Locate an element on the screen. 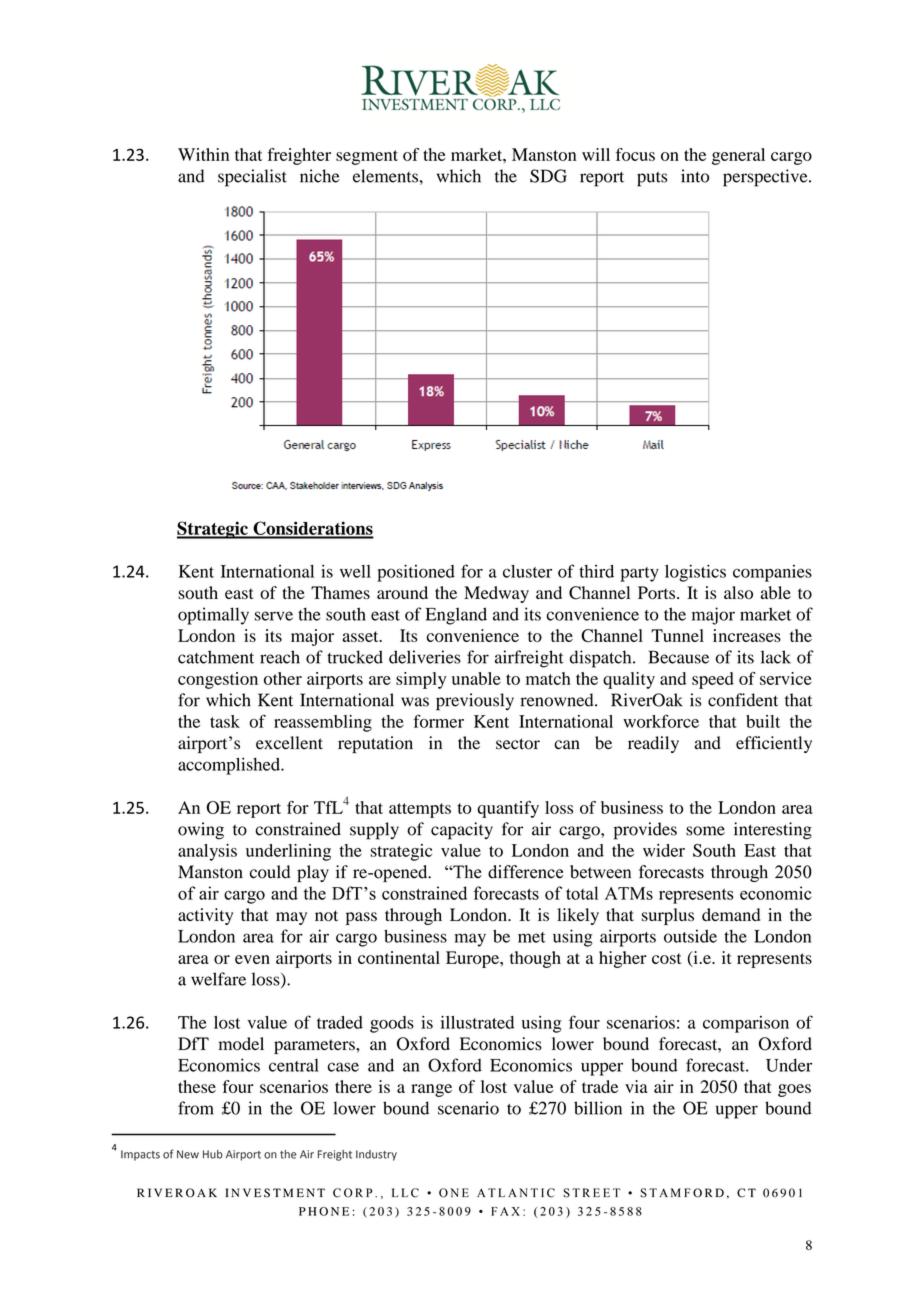 This screenshot has height=1308, width=924. positioned is located at coordinates (416, 573).
